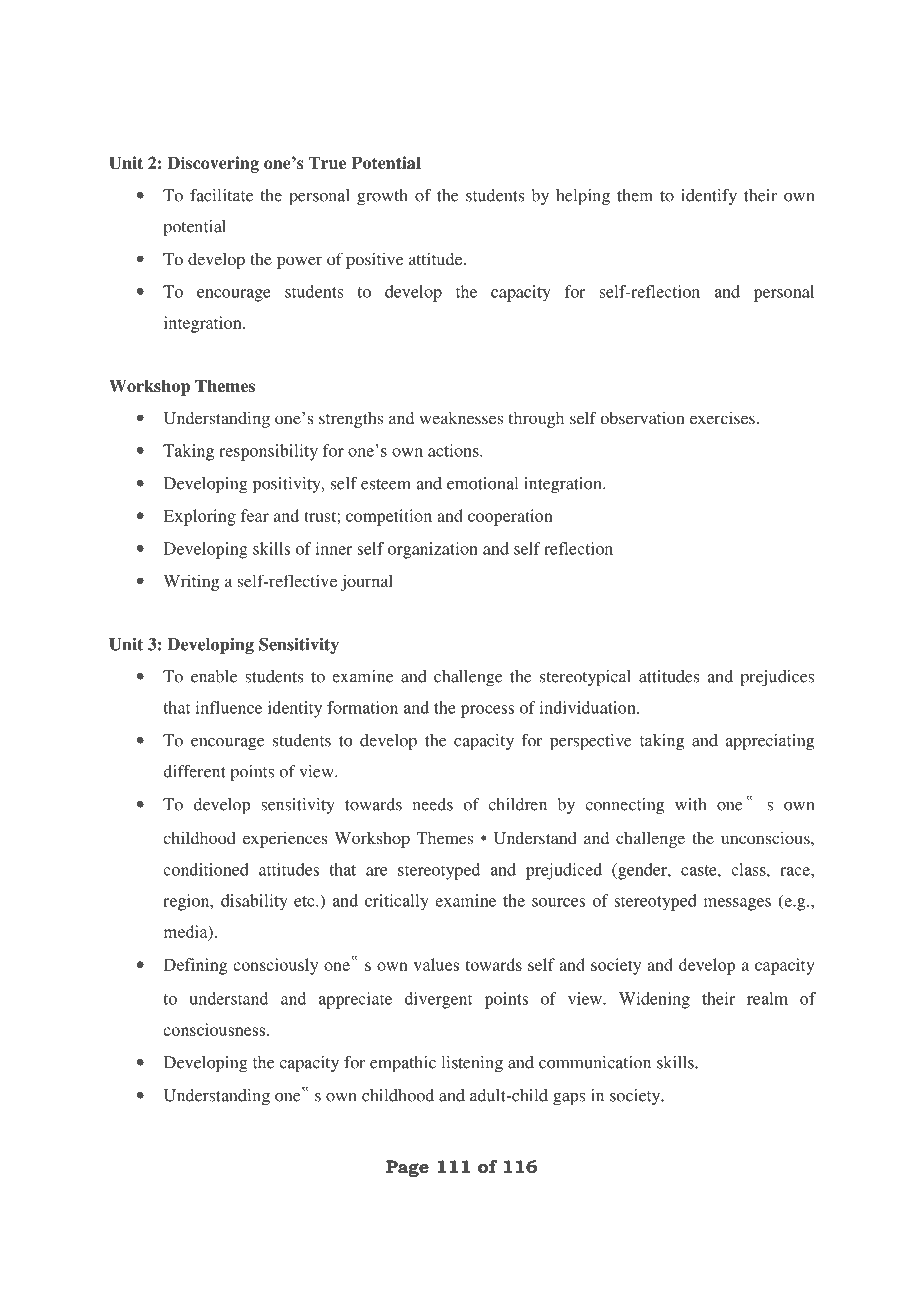  Describe the element at coordinates (487, 711) in the image. I see `process` at that location.
